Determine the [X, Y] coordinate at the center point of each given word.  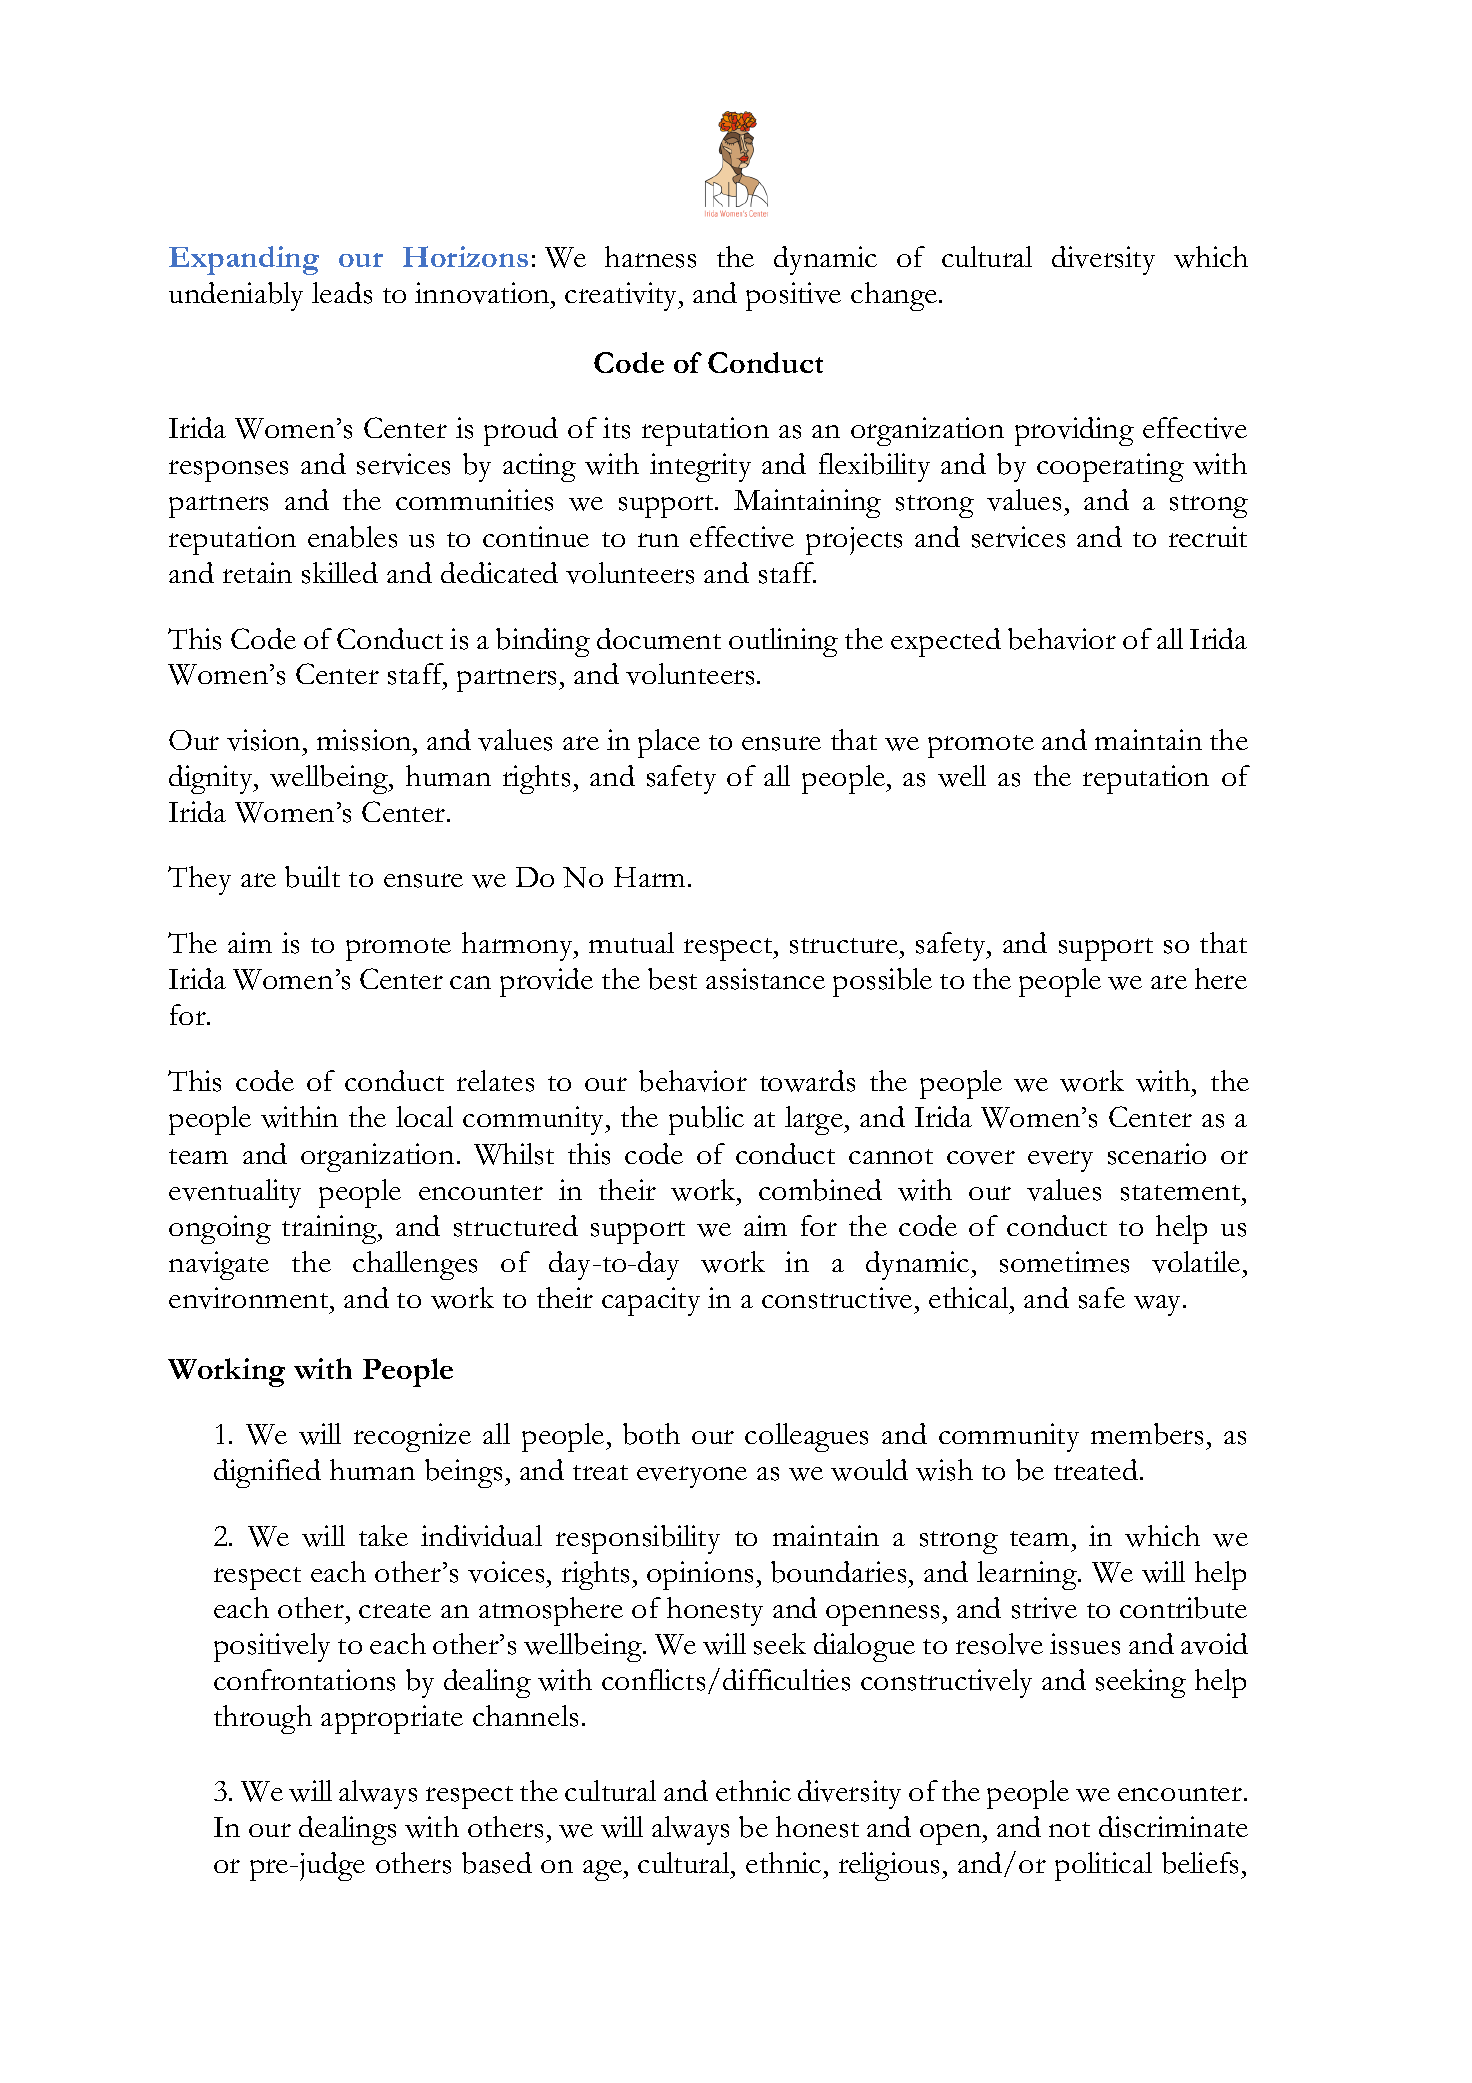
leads [342, 293]
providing [1074, 431]
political [1103, 1866]
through [263, 1719]
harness [650, 257]
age [603, 1870]
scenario [1157, 1154]
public [706, 1120]
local [424, 1116]
